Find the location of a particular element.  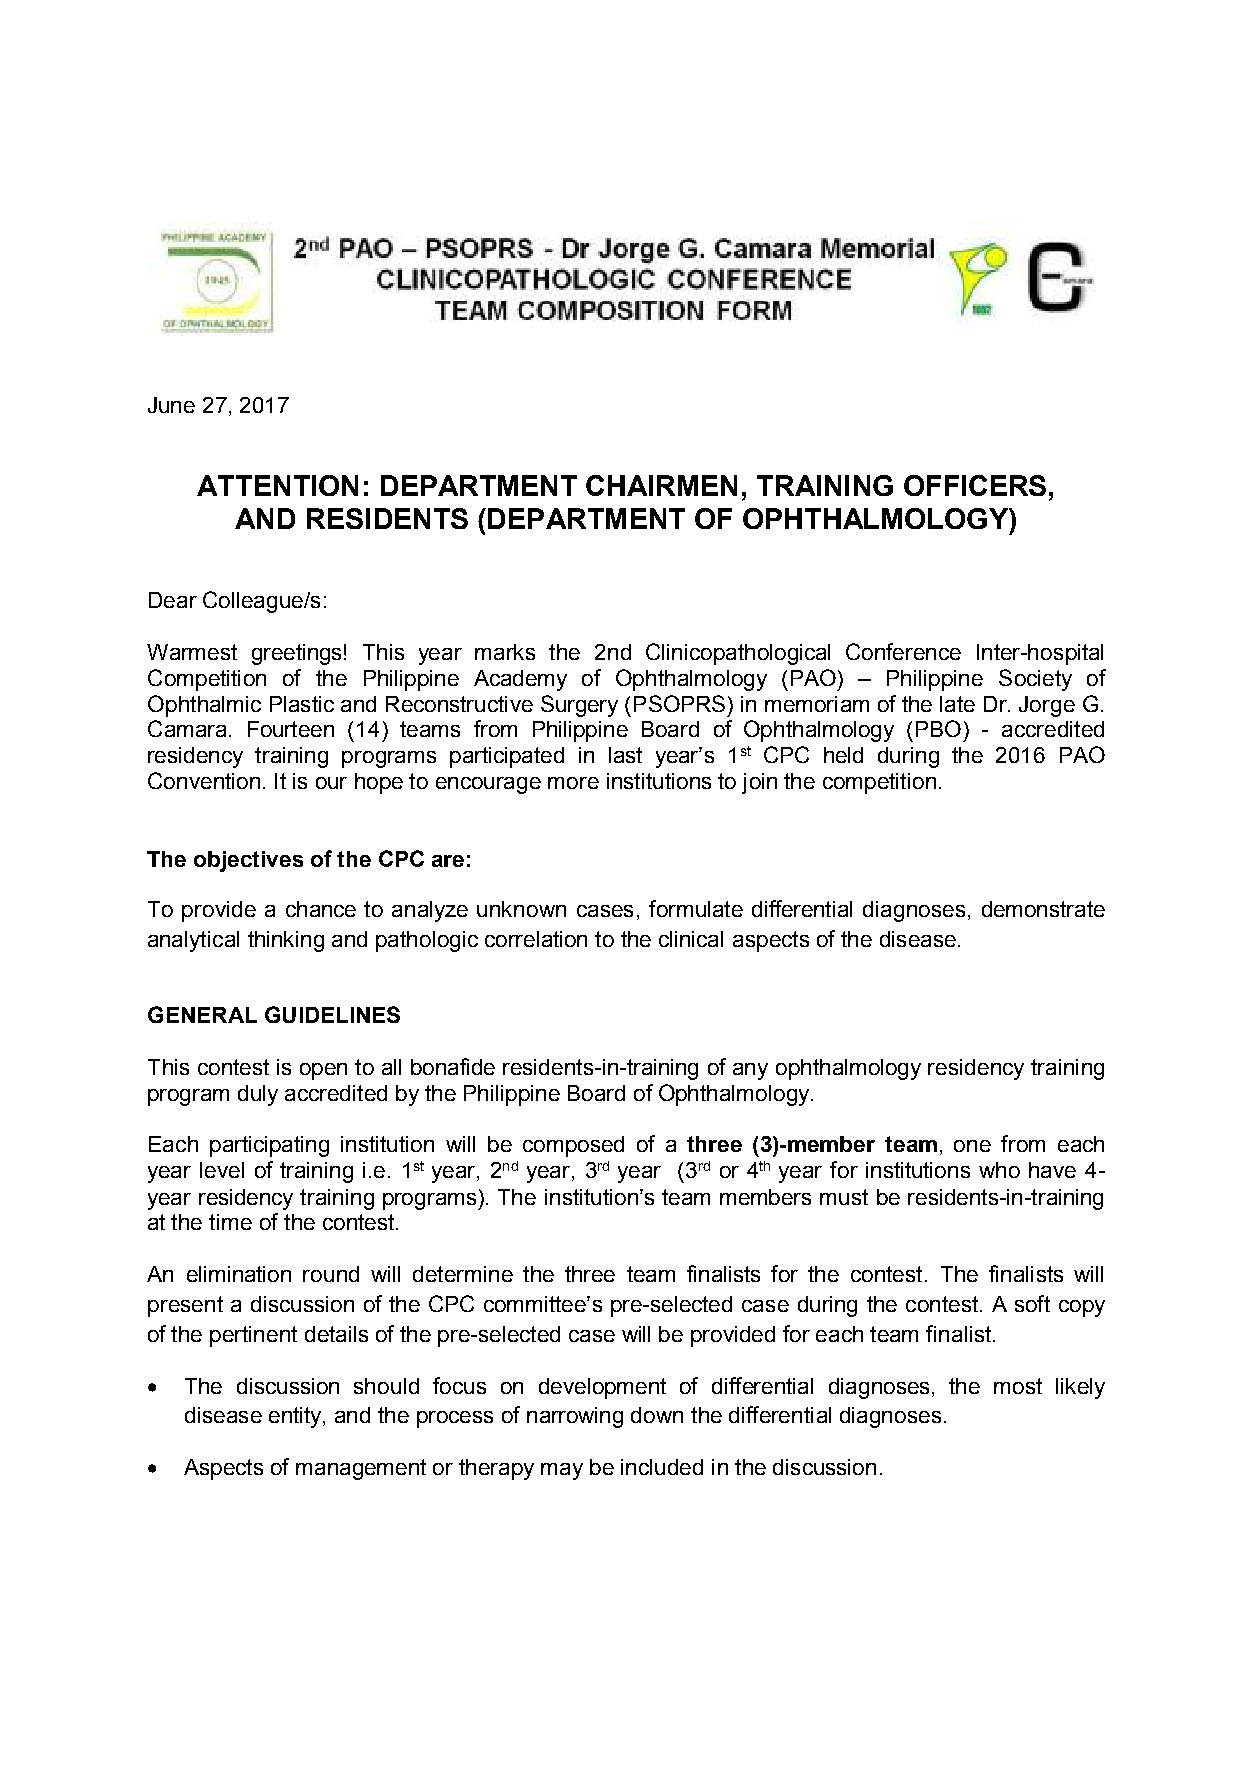

level is located at coordinates (222, 1170).
